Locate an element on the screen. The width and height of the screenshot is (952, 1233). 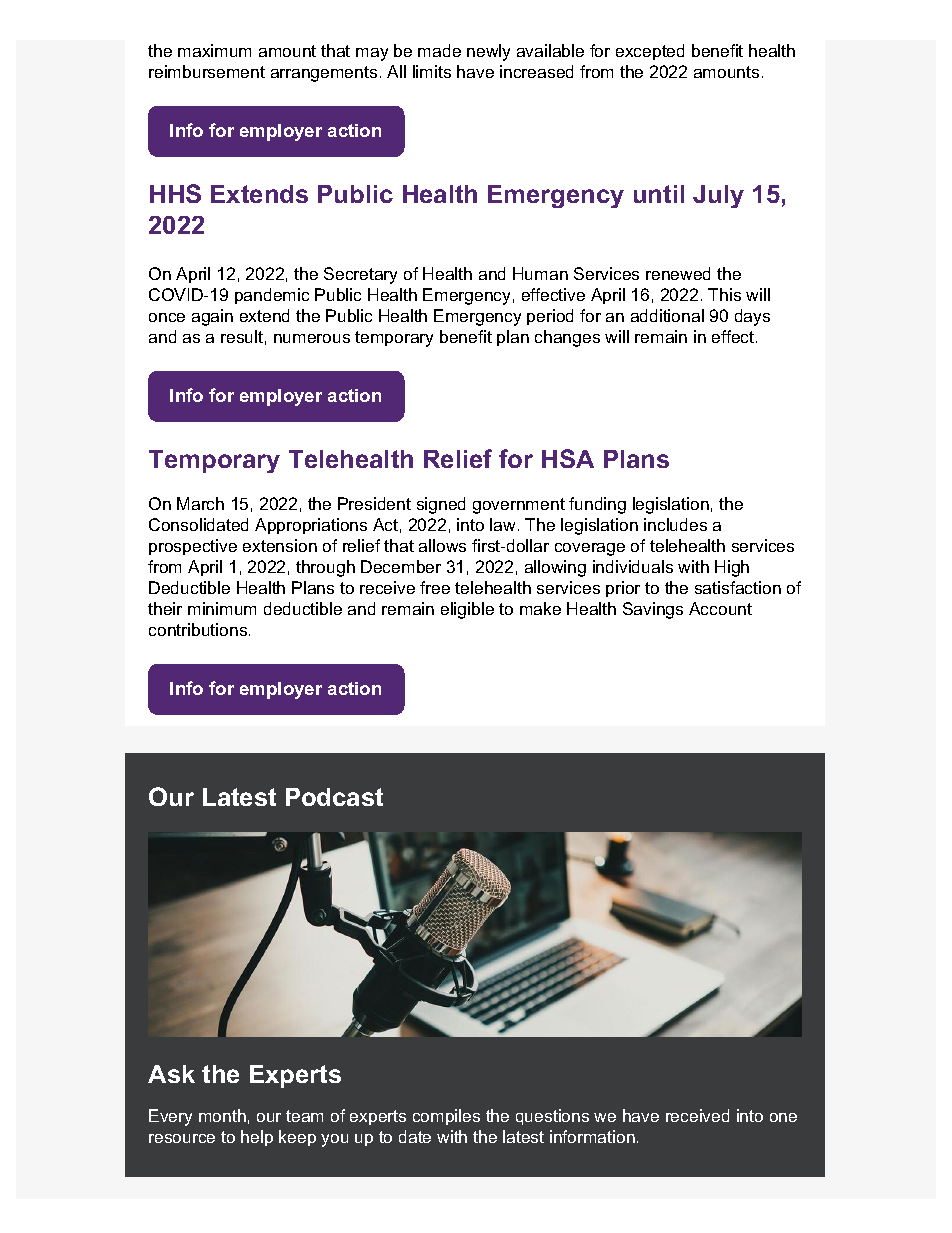
month is located at coordinates (222, 1115).
